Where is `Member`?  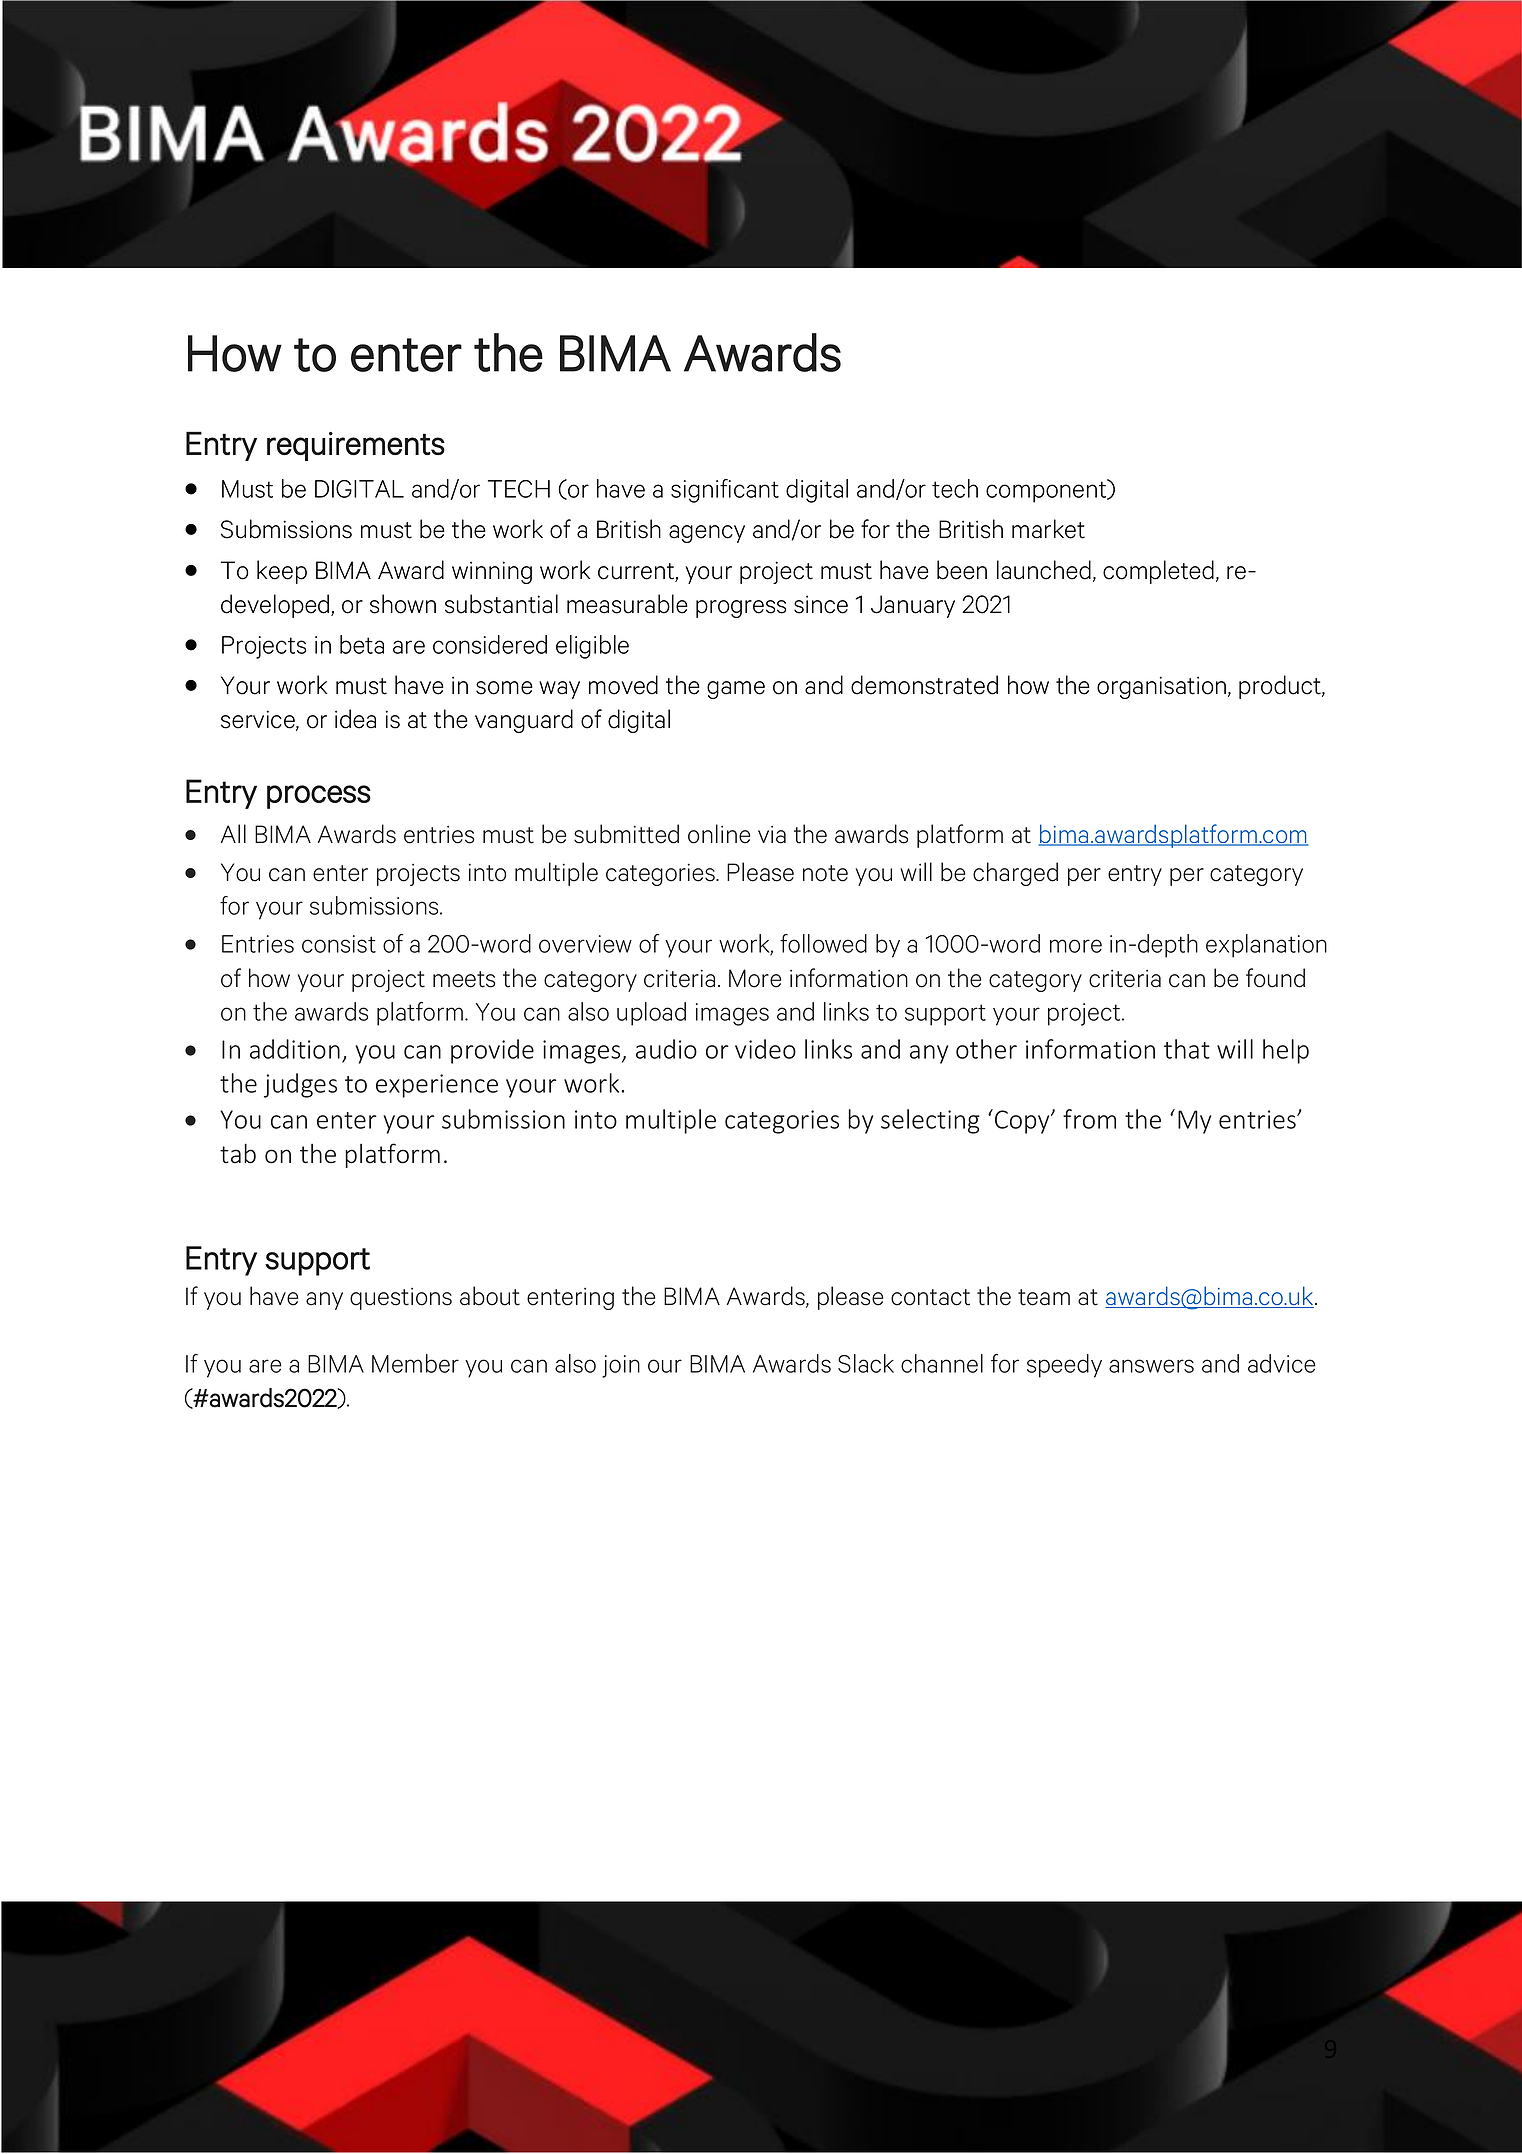
Member is located at coordinates (415, 1363).
